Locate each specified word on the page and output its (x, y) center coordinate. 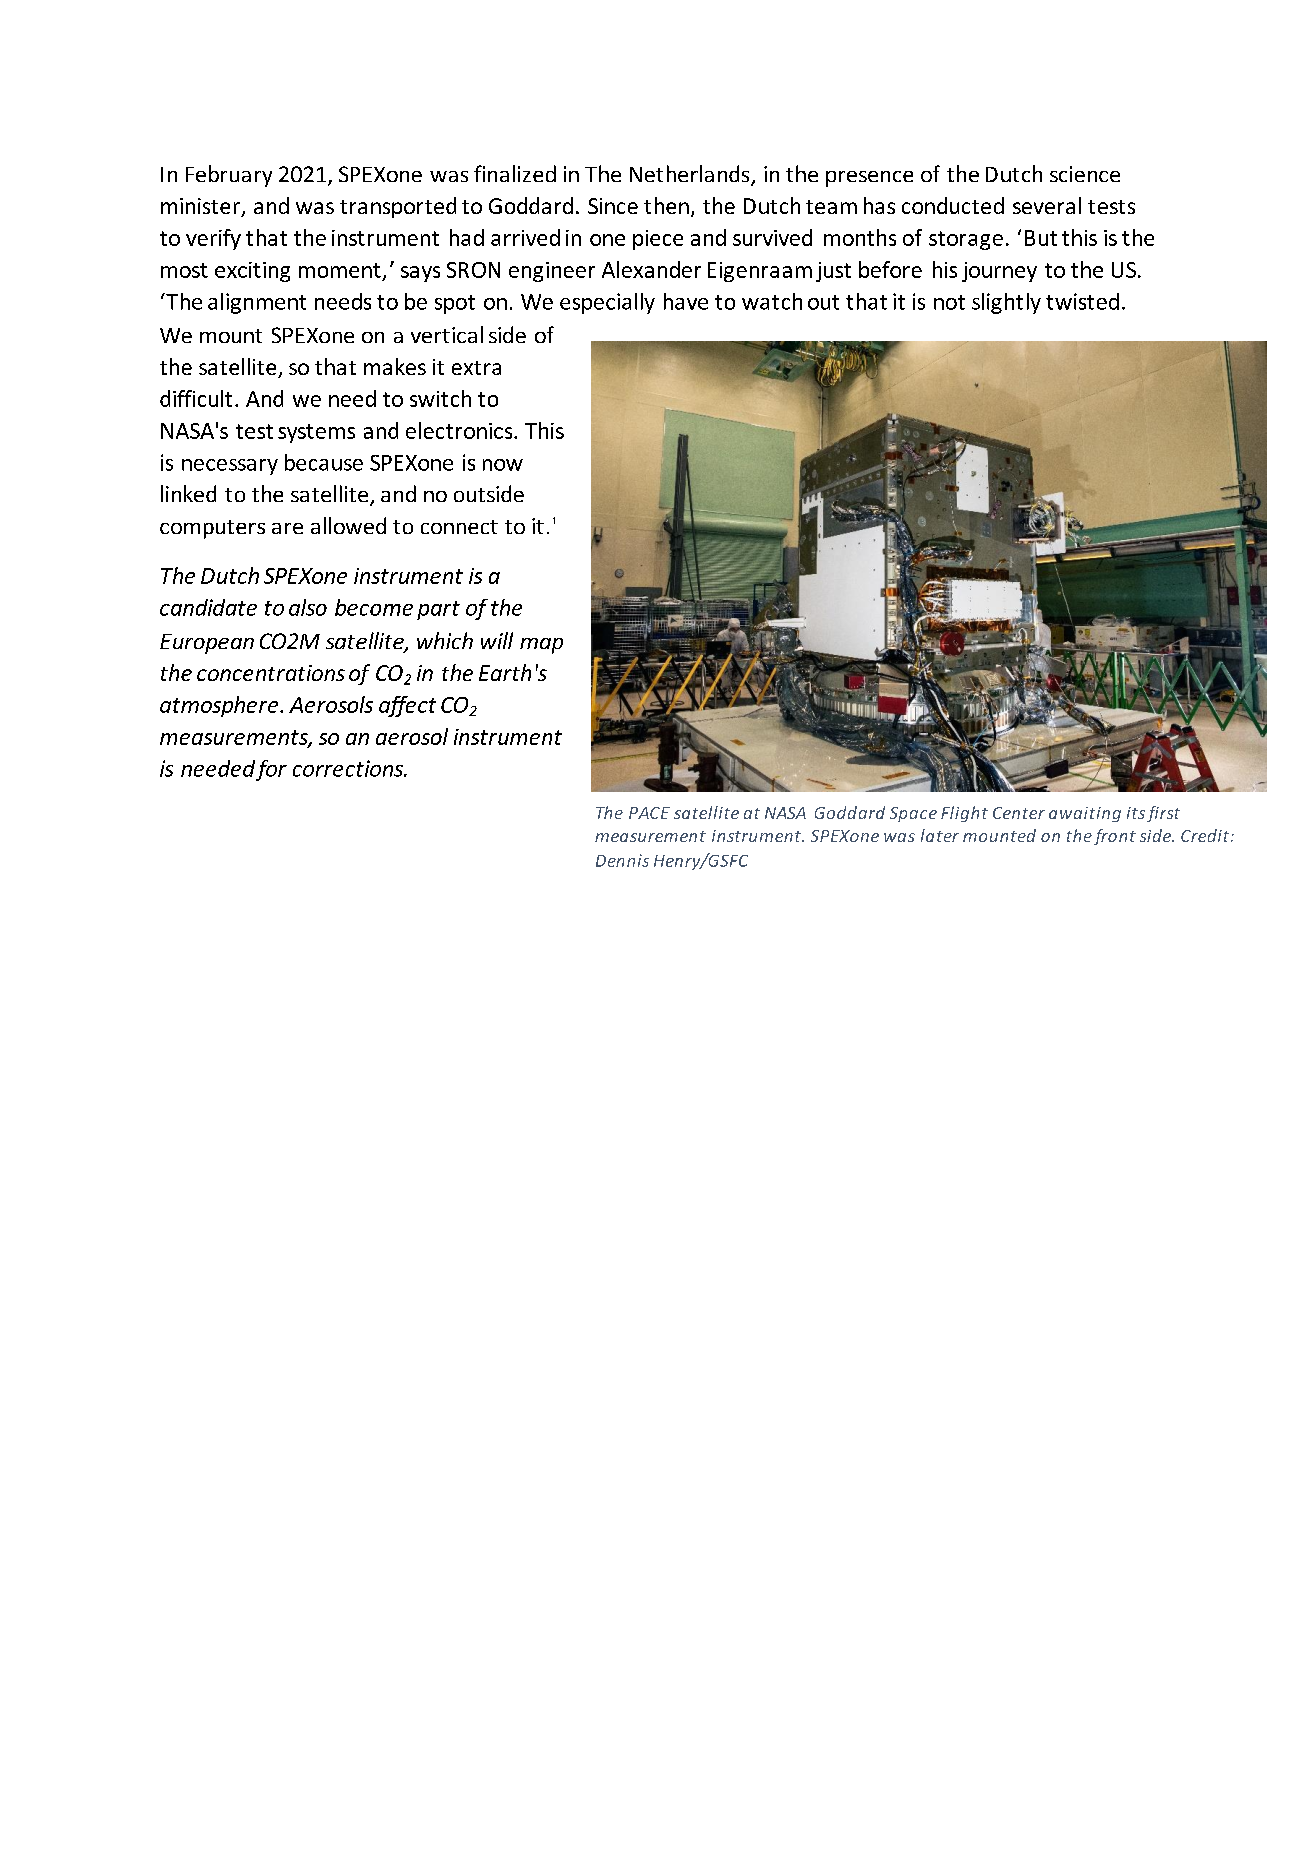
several (1047, 205)
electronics (460, 430)
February (229, 176)
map (541, 646)
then (666, 205)
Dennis (622, 860)
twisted (1082, 301)
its (1136, 813)
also (308, 607)
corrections (349, 768)
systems (316, 433)
